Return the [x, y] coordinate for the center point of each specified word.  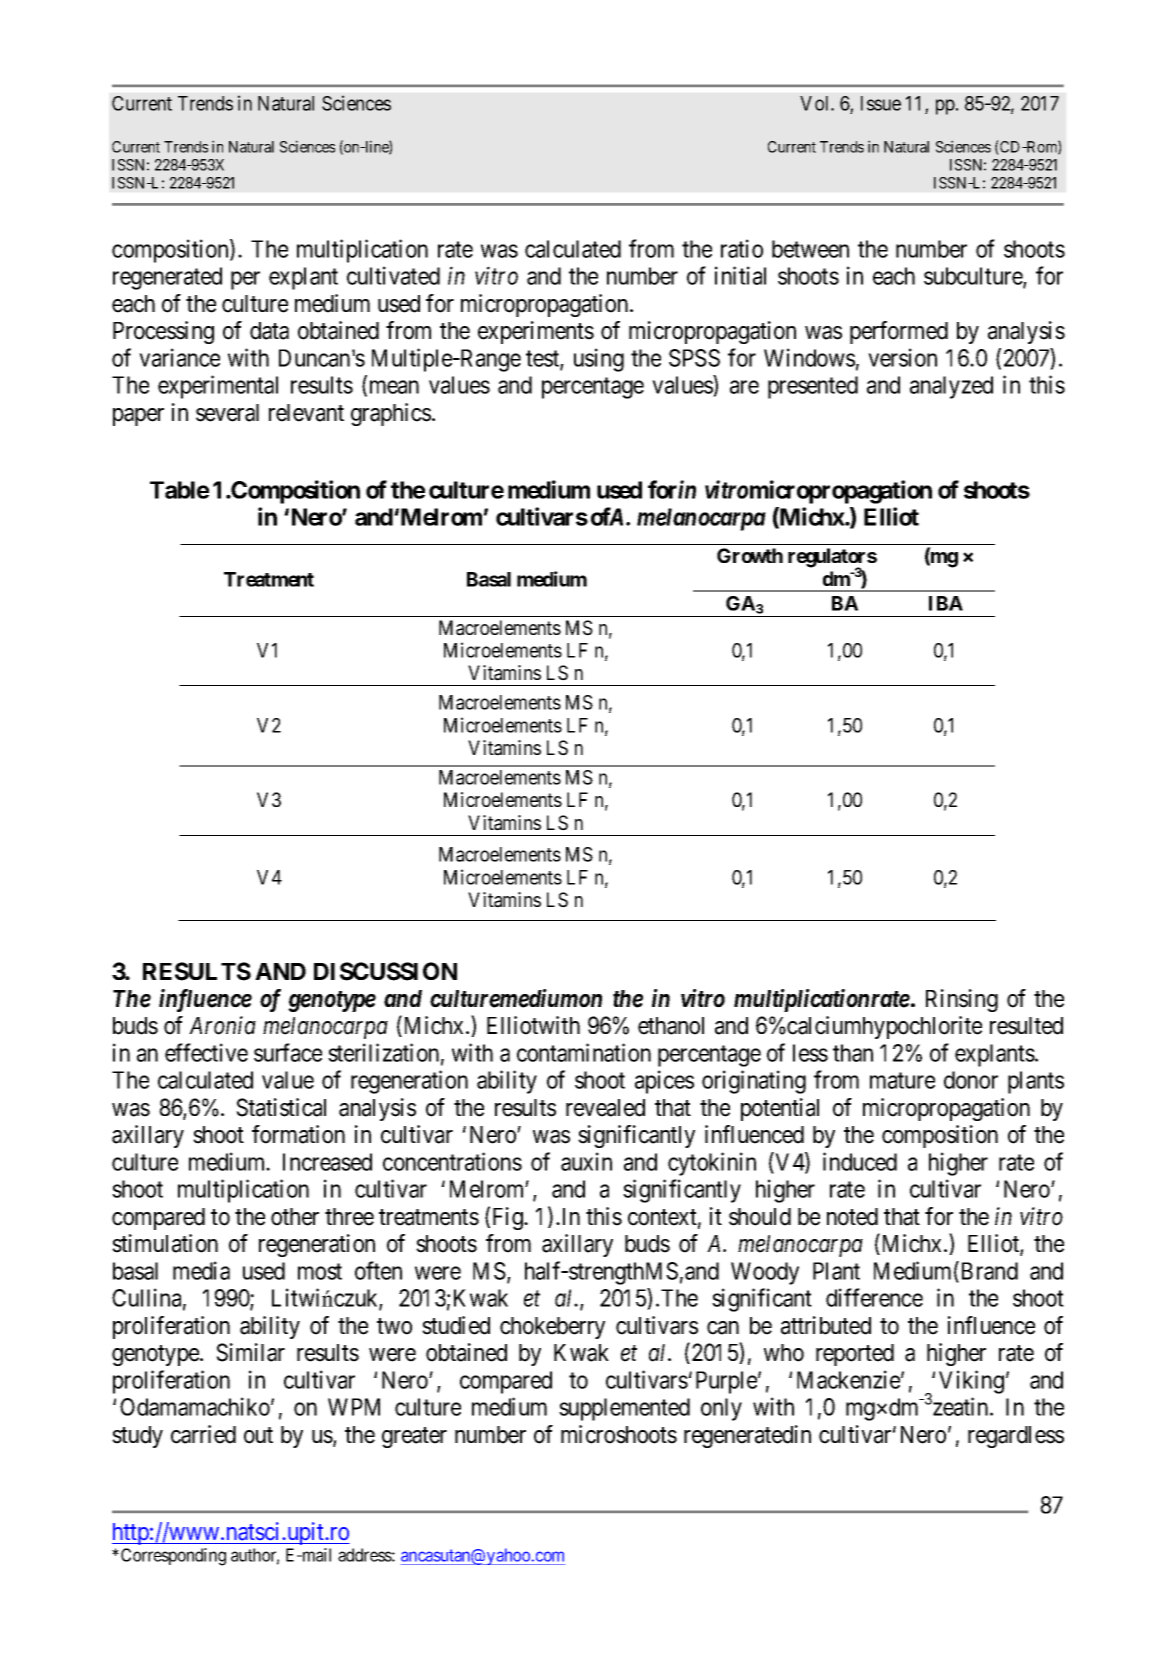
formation [298, 1134]
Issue [881, 103]
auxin [586, 1161]
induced [860, 1161]
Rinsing [962, 1000]
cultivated [393, 275]
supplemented [624, 1409]
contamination [584, 1052]
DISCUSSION [385, 971]
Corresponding [173, 1557]
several [227, 413]
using [599, 360]
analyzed [951, 387]
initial [740, 275]
